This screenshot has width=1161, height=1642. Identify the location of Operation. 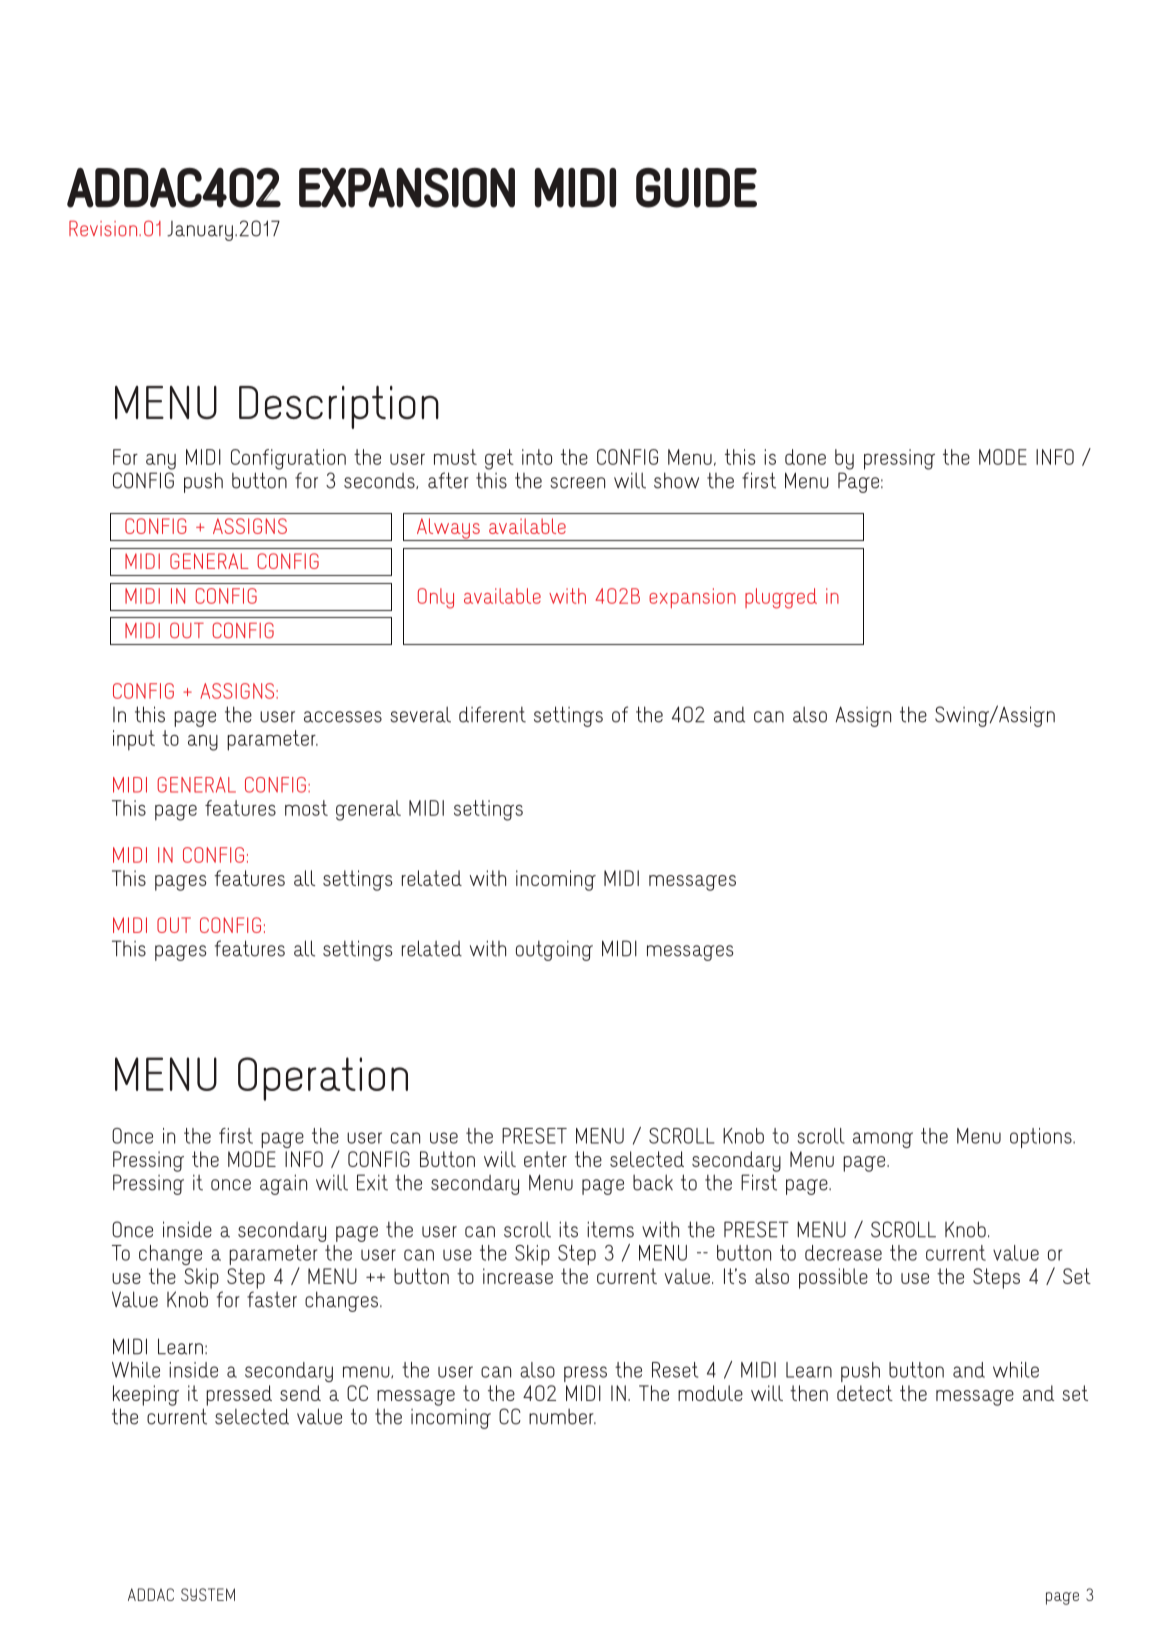
(323, 1079).
